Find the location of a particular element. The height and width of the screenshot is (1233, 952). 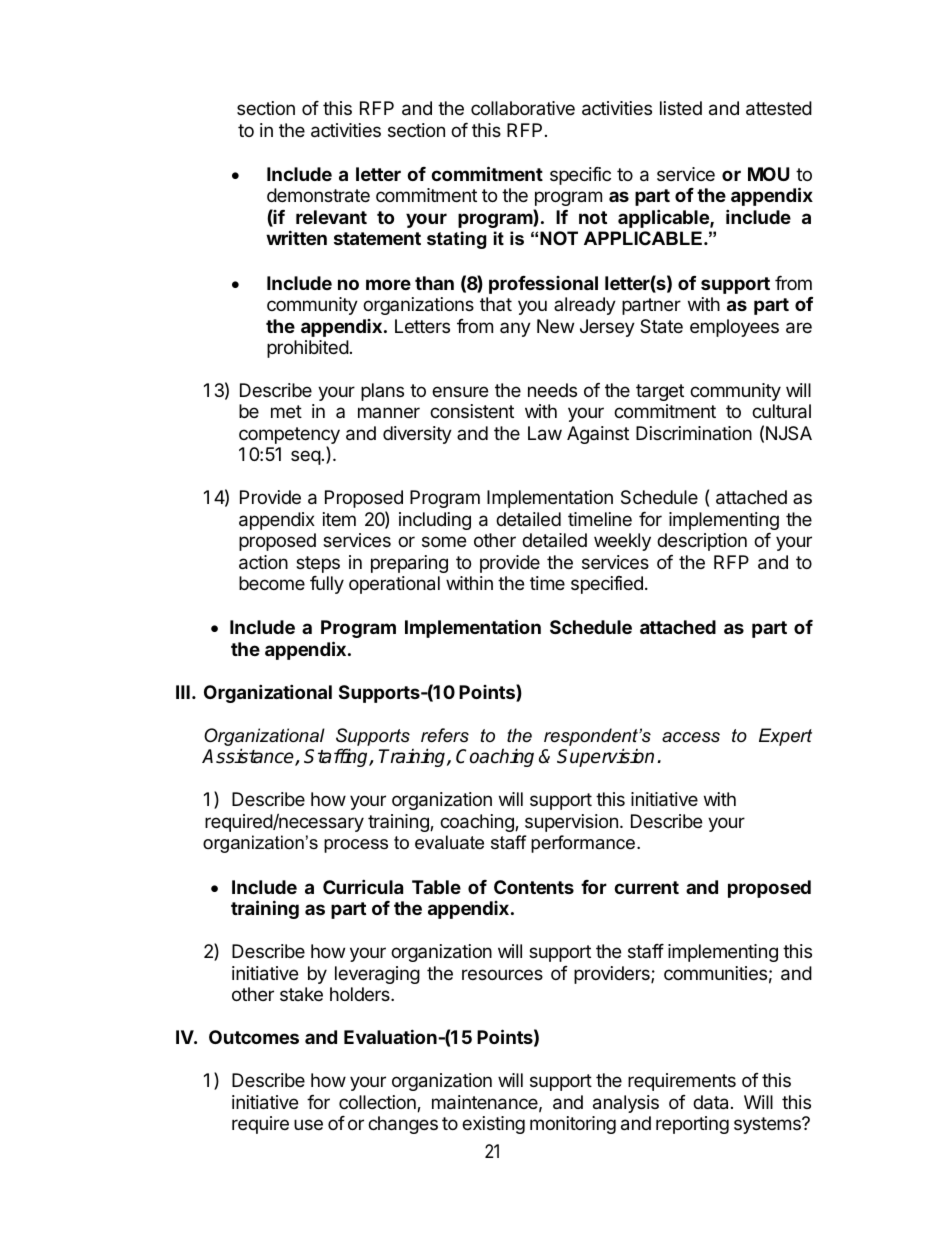

employees is located at coordinates (734, 328).
